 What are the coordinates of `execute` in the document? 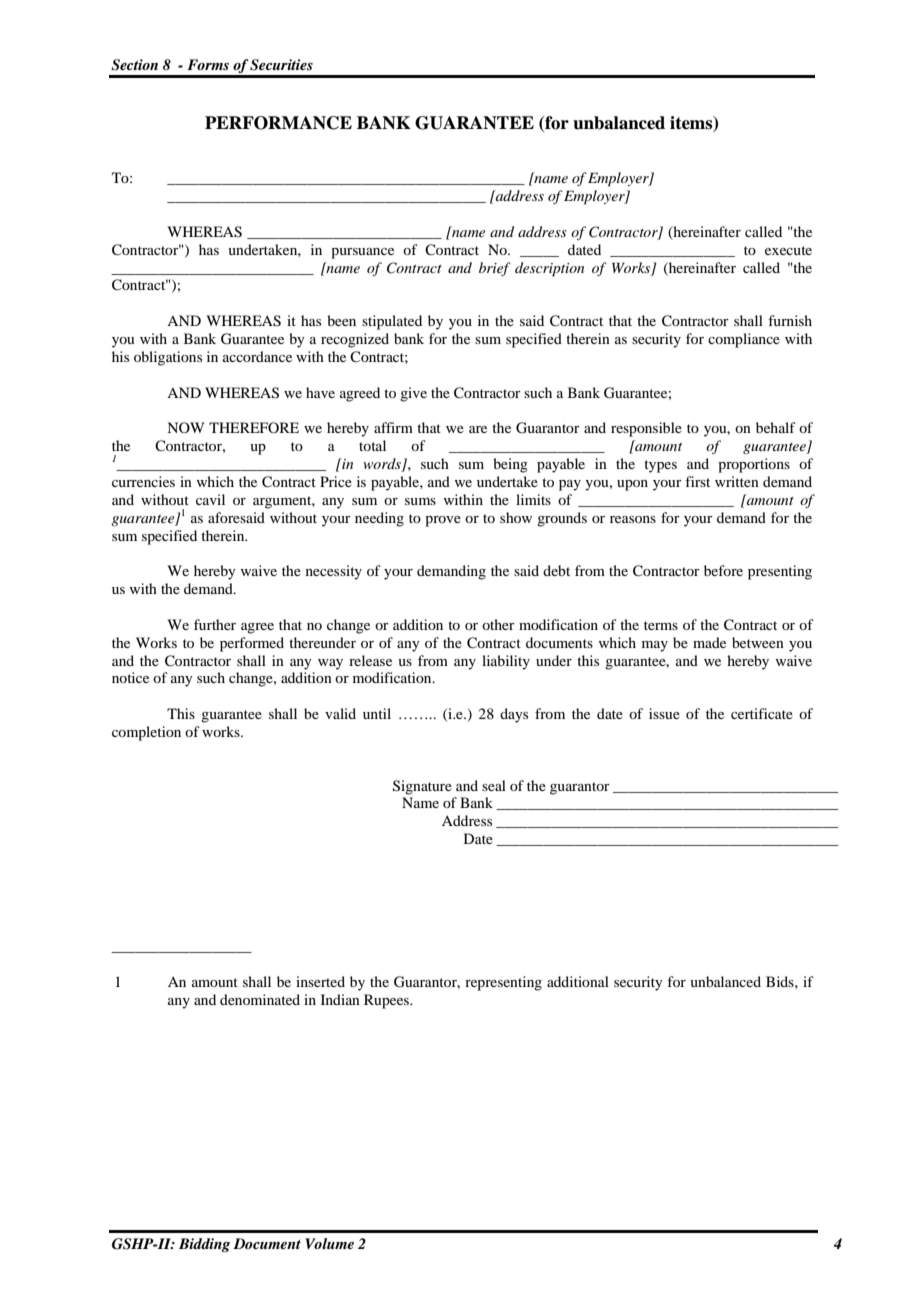 It's located at (788, 250).
